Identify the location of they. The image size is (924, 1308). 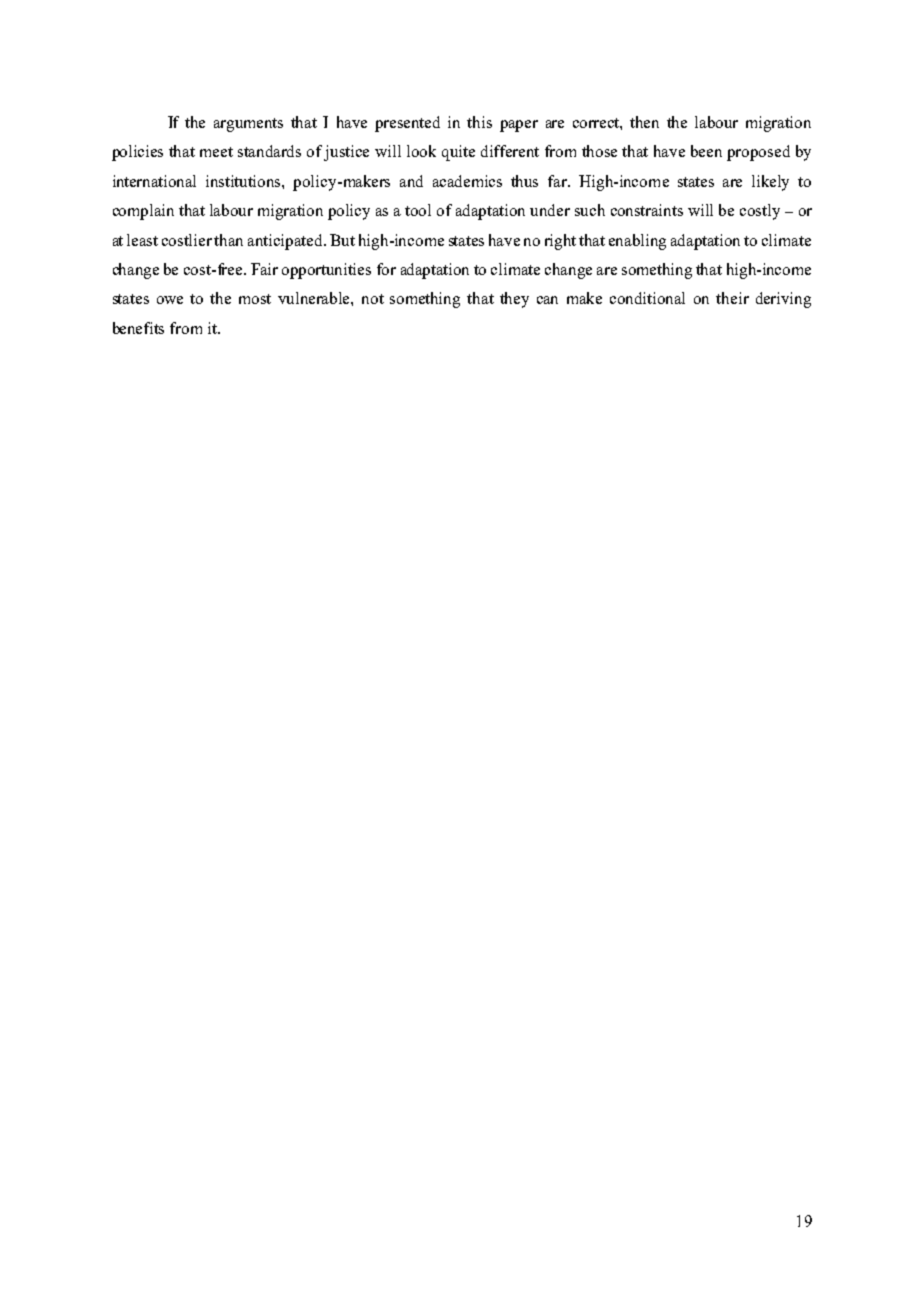
(514, 300).
